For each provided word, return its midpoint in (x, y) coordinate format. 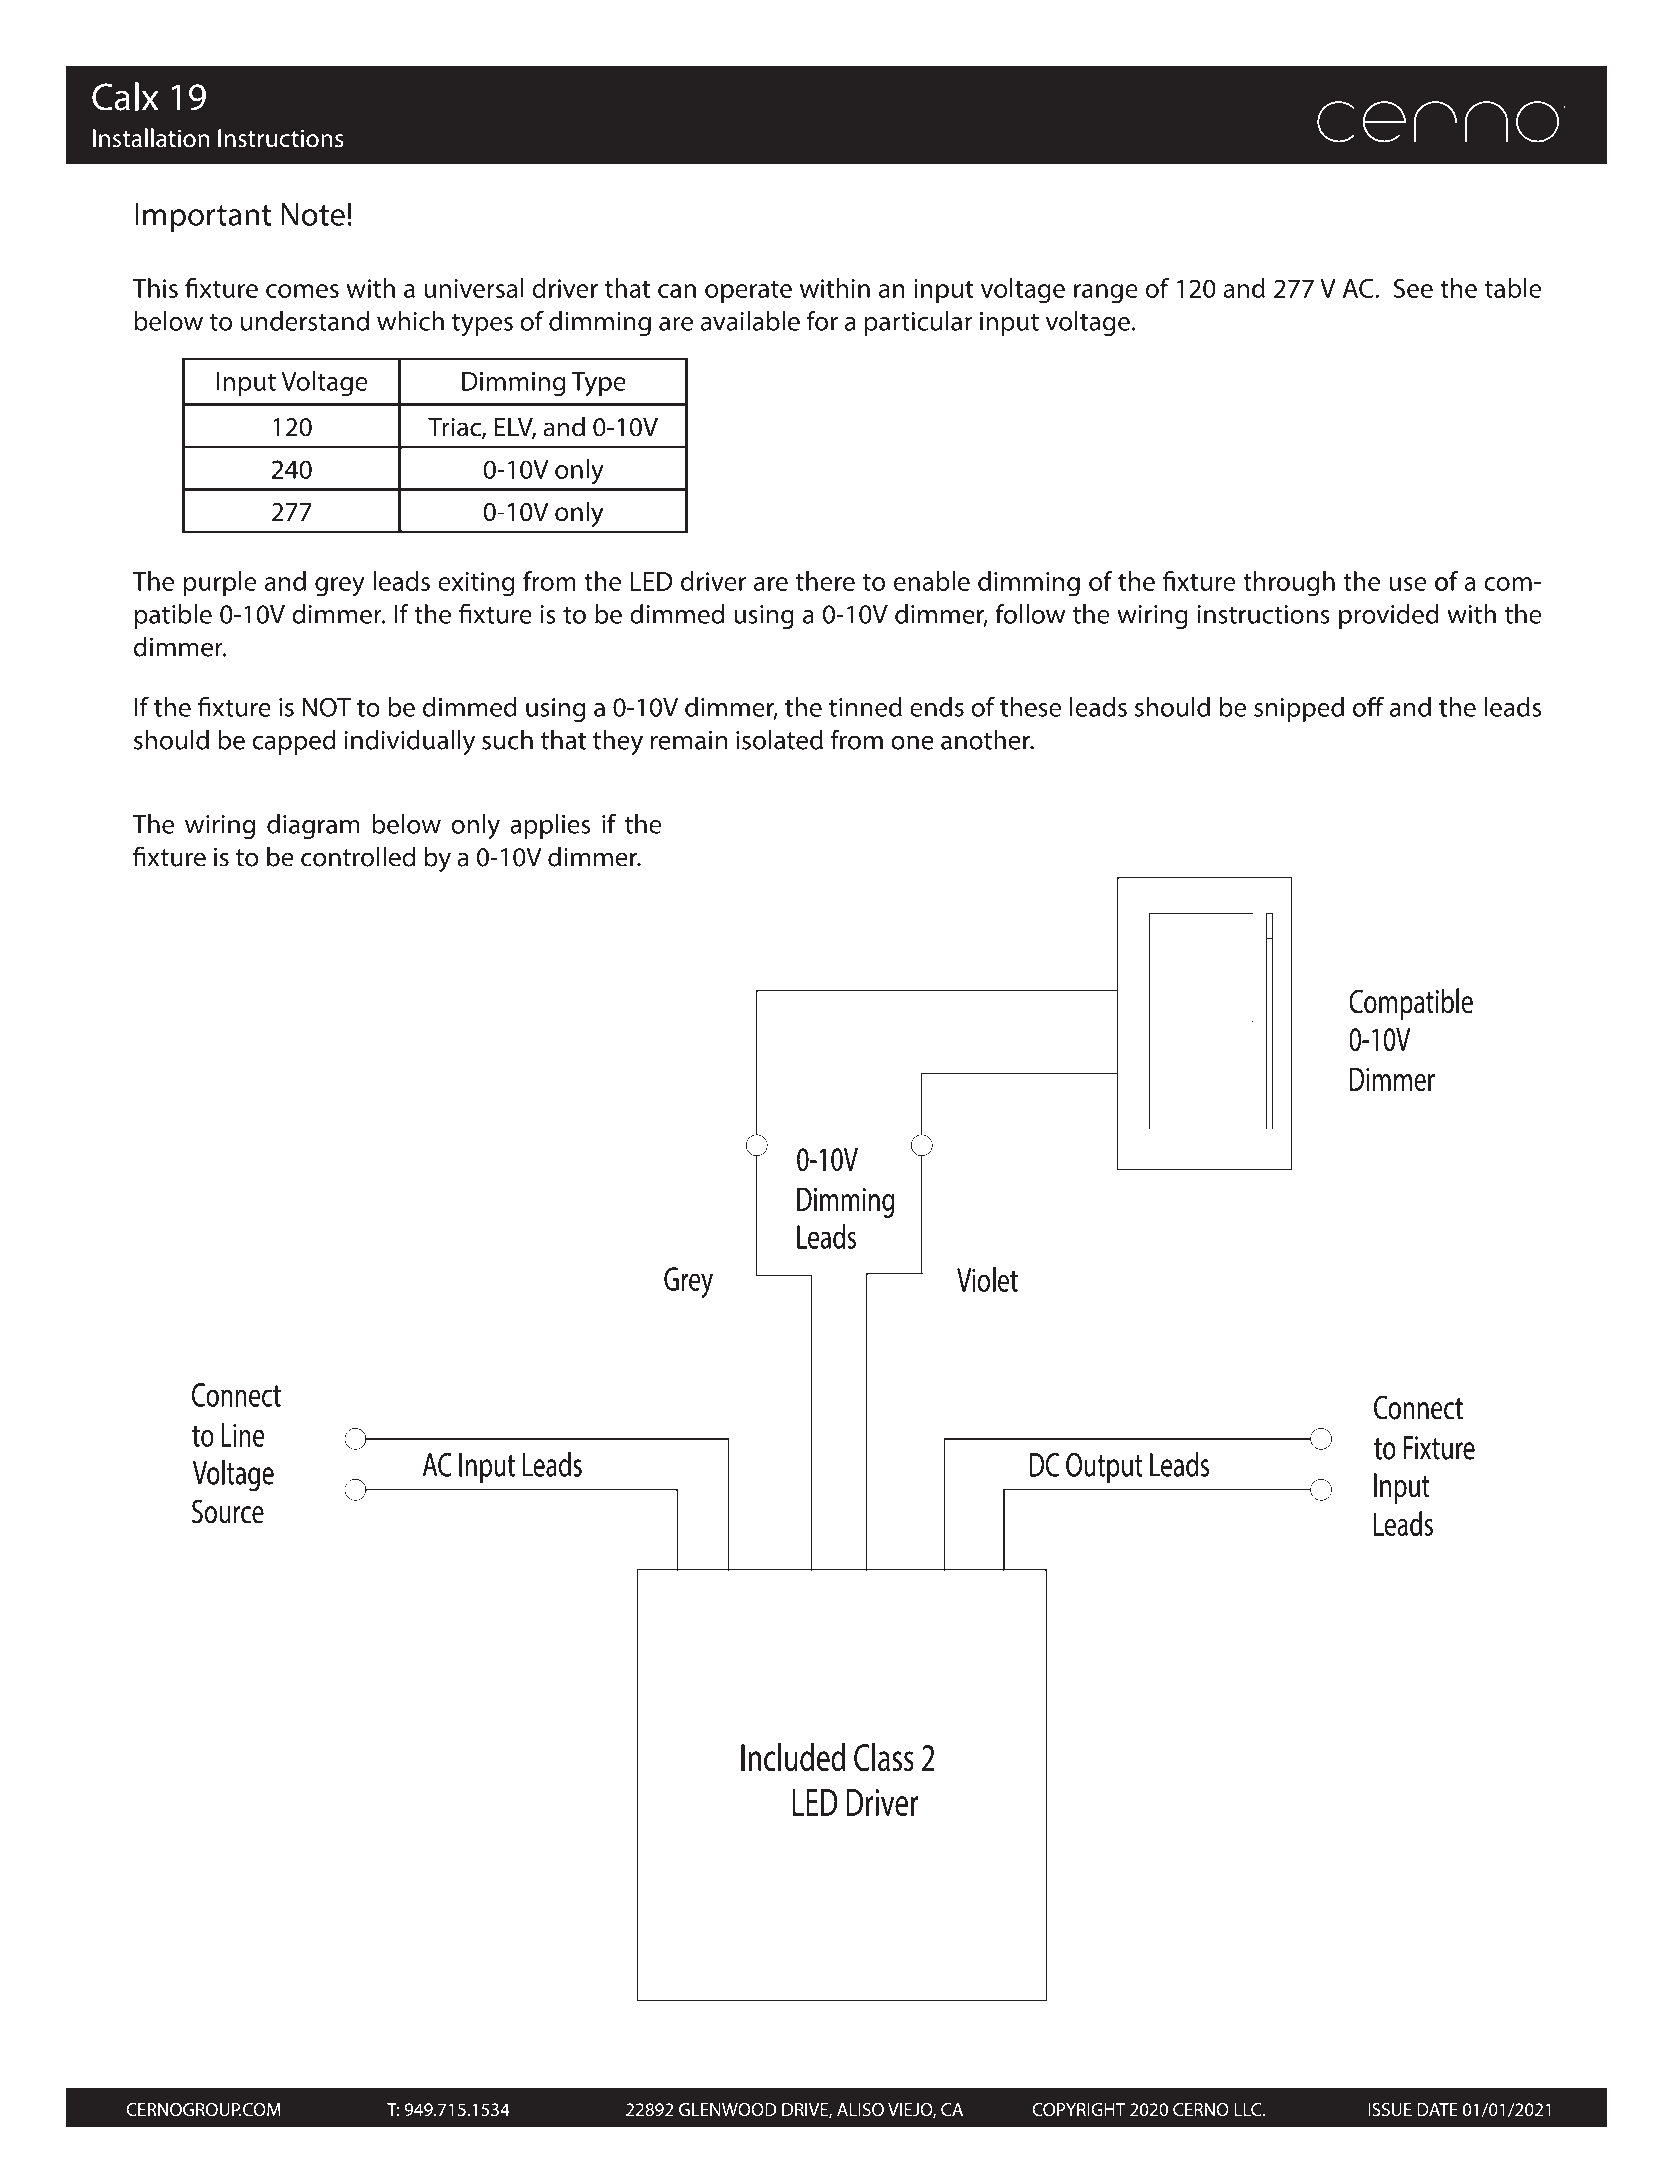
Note (313, 214)
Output (1104, 1468)
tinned (865, 707)
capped (294, 742)
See (1413, 288)
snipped (1299, 709)
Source (228, 1511)
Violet (987, 1279)
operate (748, 292)
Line (242, 1435)
